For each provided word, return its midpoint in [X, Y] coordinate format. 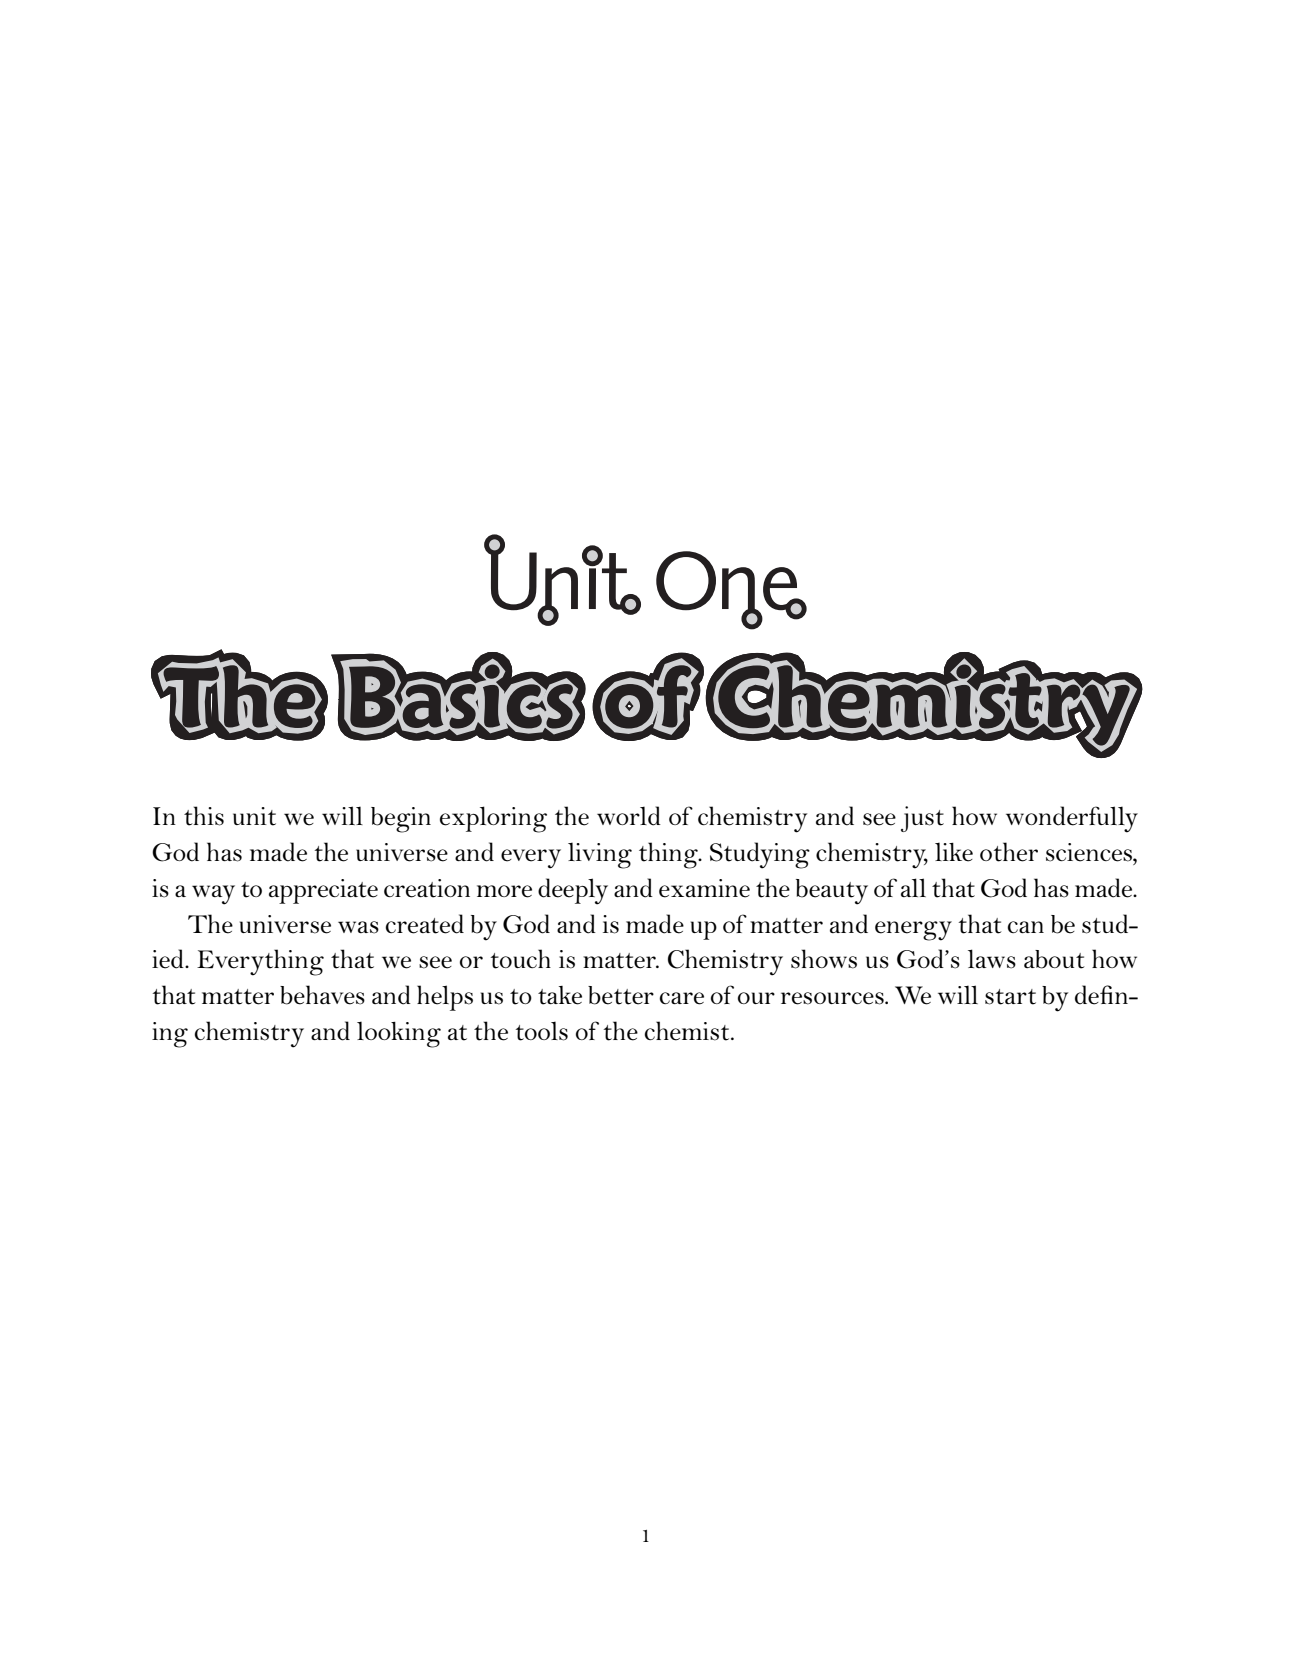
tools [542, 1031]
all [913, 887]
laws [992, 959]
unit [254, 816]
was [358, 927]
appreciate [323, 891]
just [922, 819]
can [1025, 927]
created [424, 924]
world [629, 816]
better [621, 995]
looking [399, 1034]
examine [704, 888]
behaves [322, 995]
